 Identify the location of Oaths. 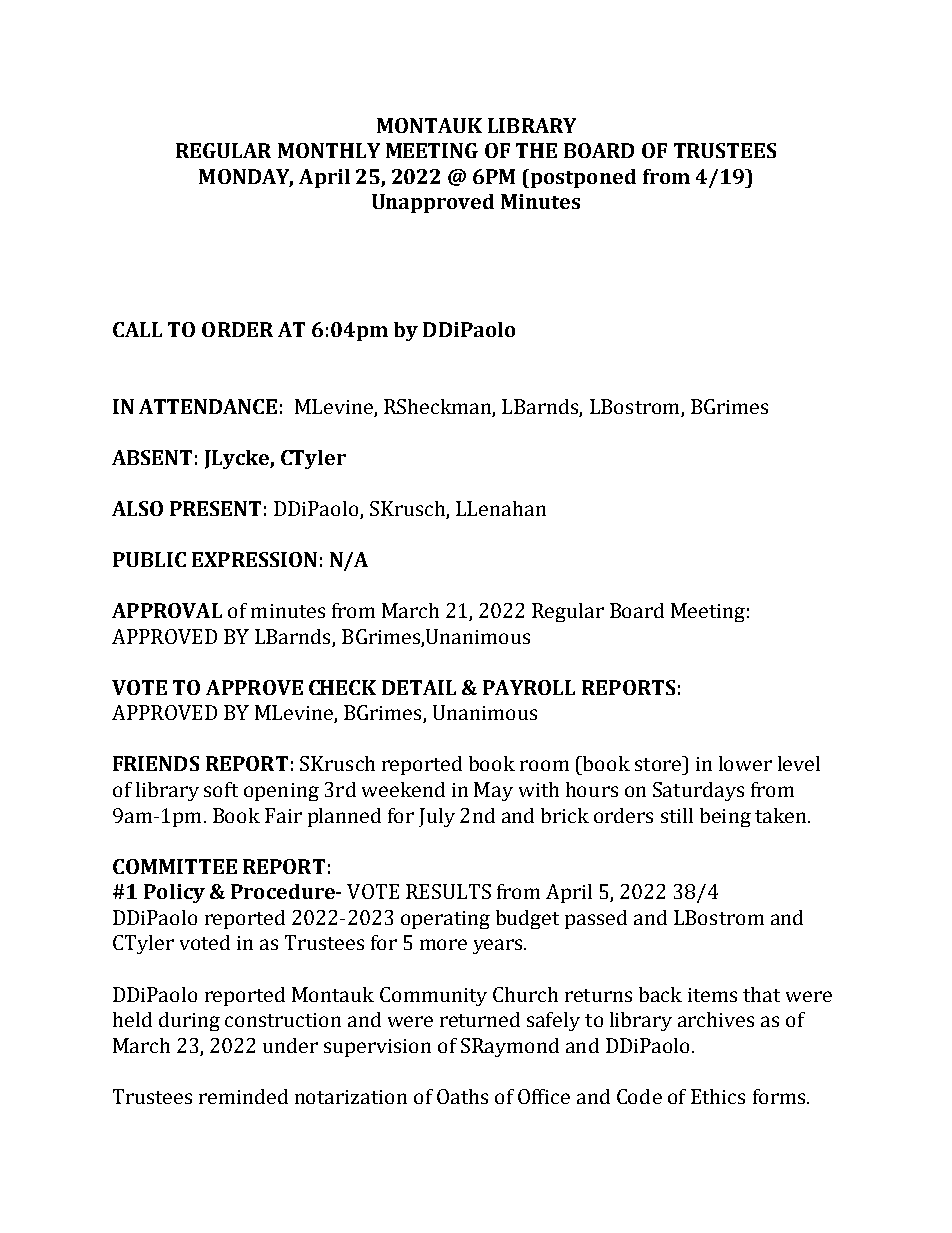
(462, 1096).
